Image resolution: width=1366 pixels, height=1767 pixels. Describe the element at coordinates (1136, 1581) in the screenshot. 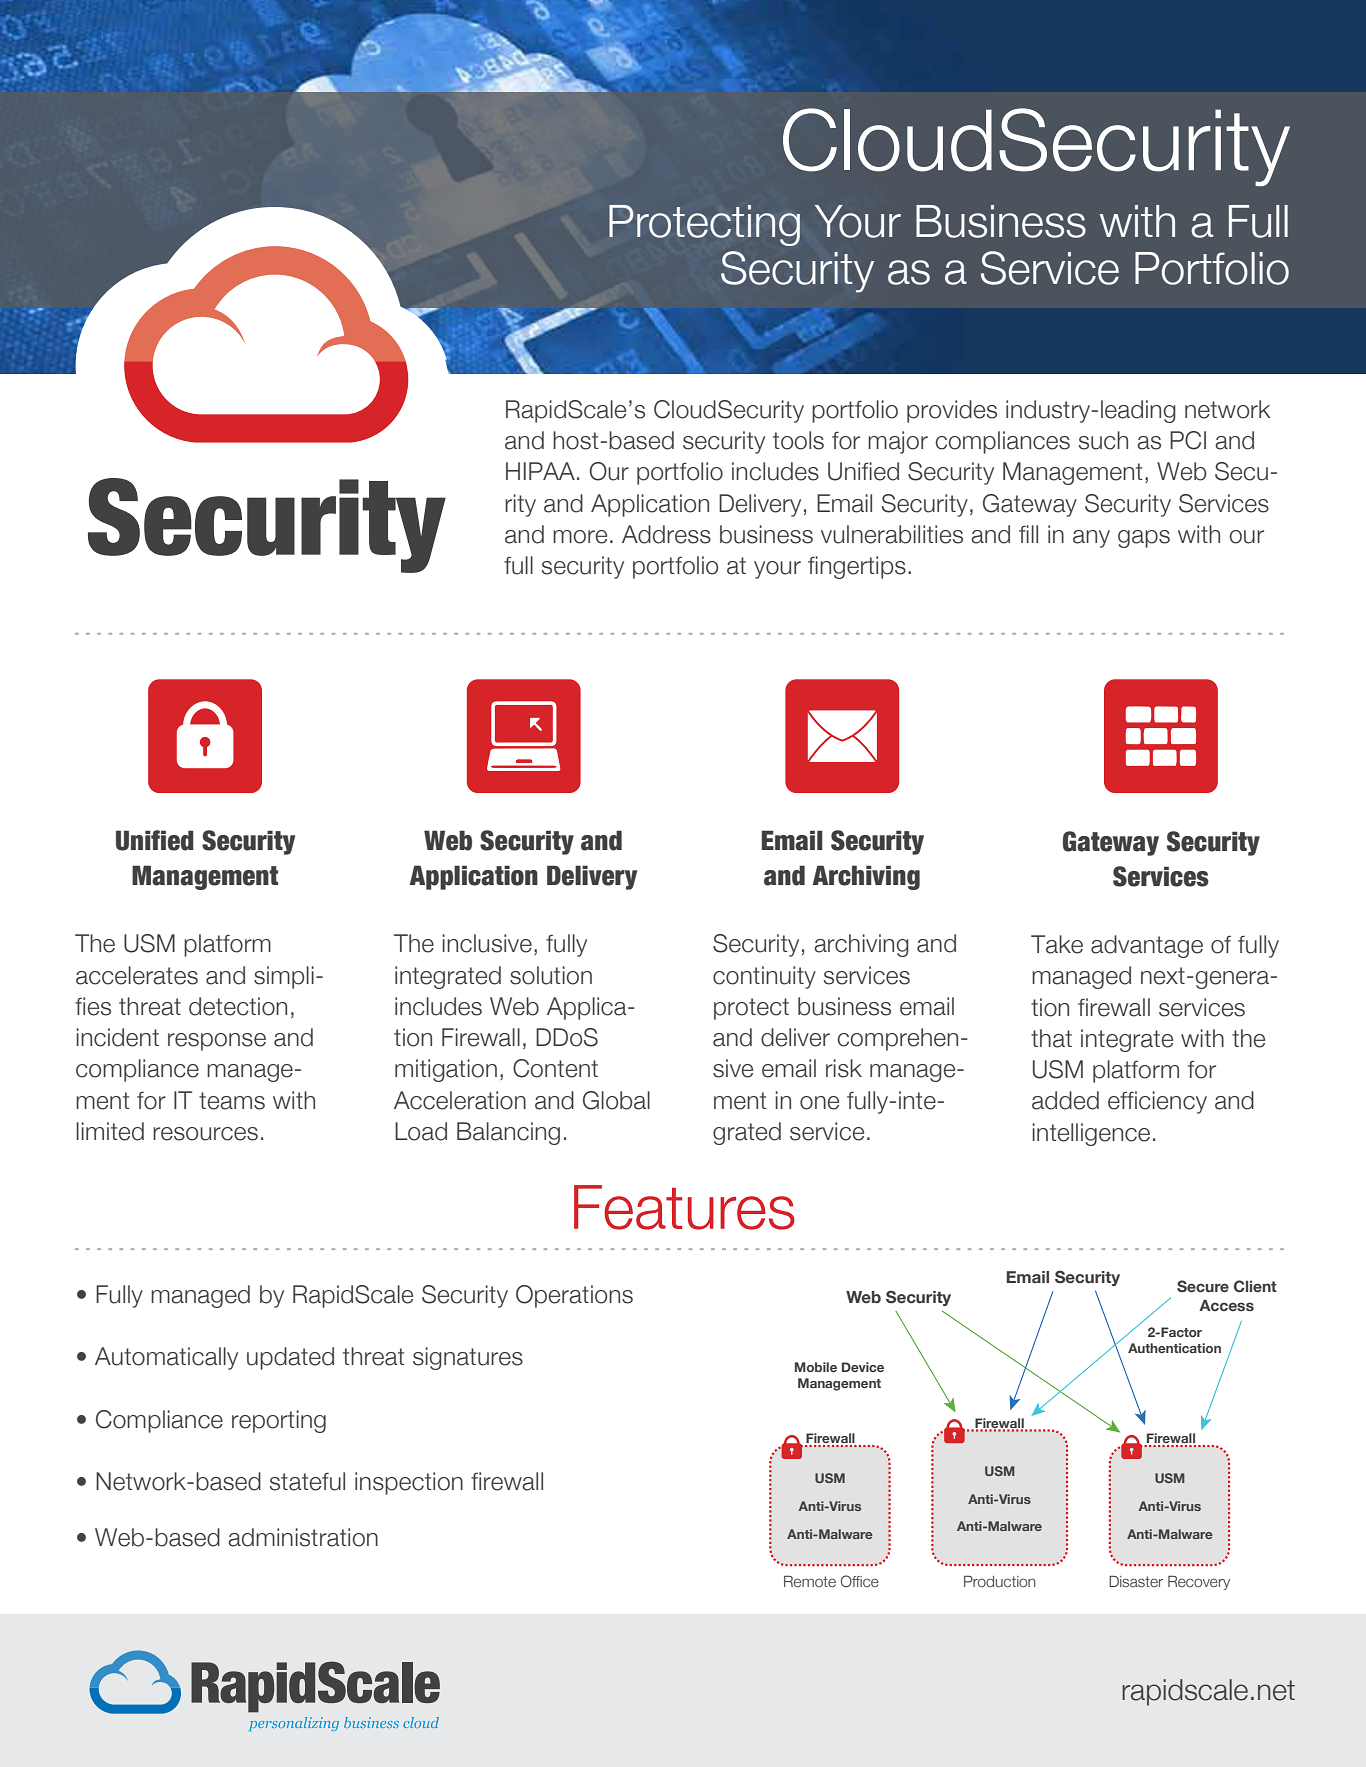

I see `Disaster` at that location.
